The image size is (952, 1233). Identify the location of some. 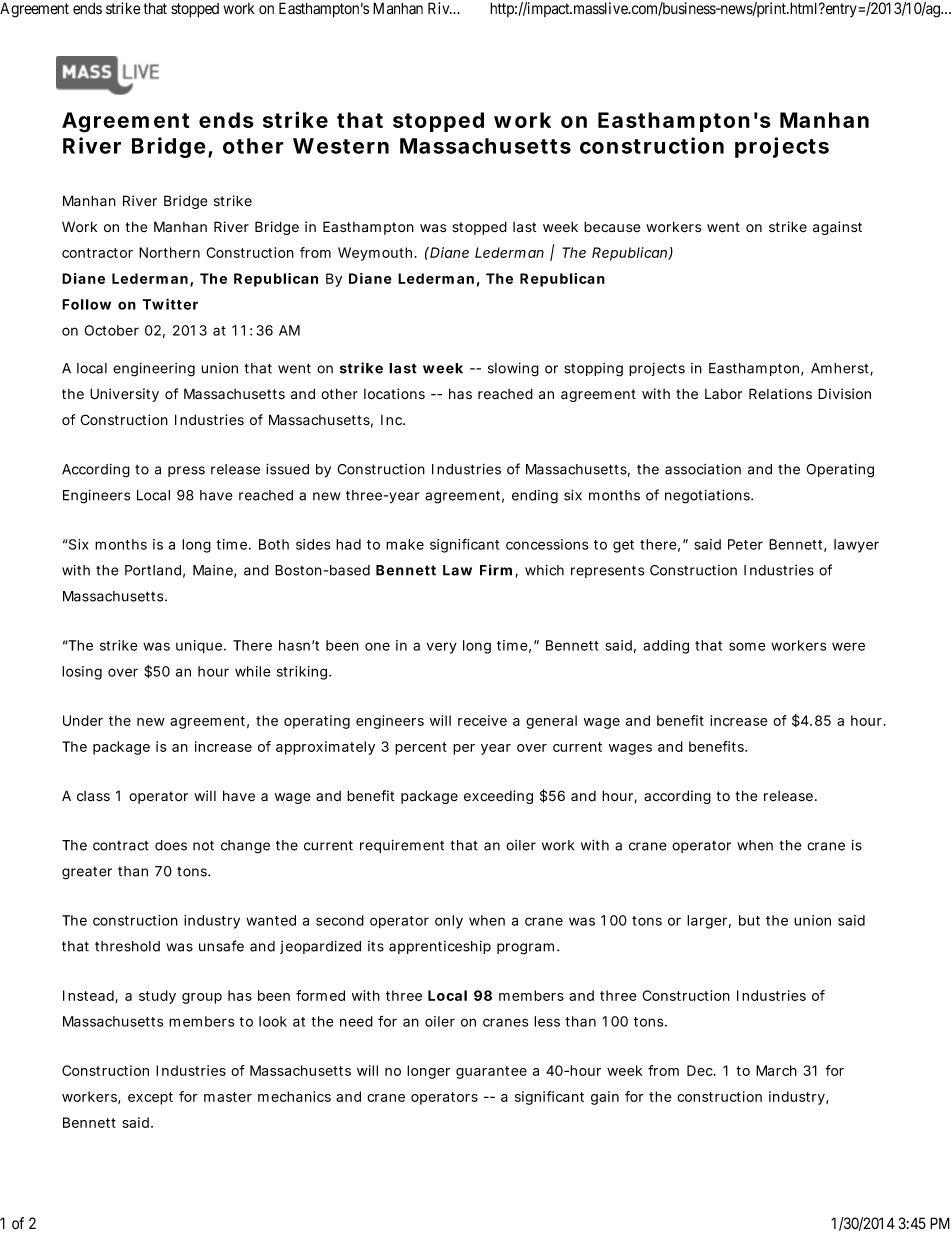
(747, 646).
